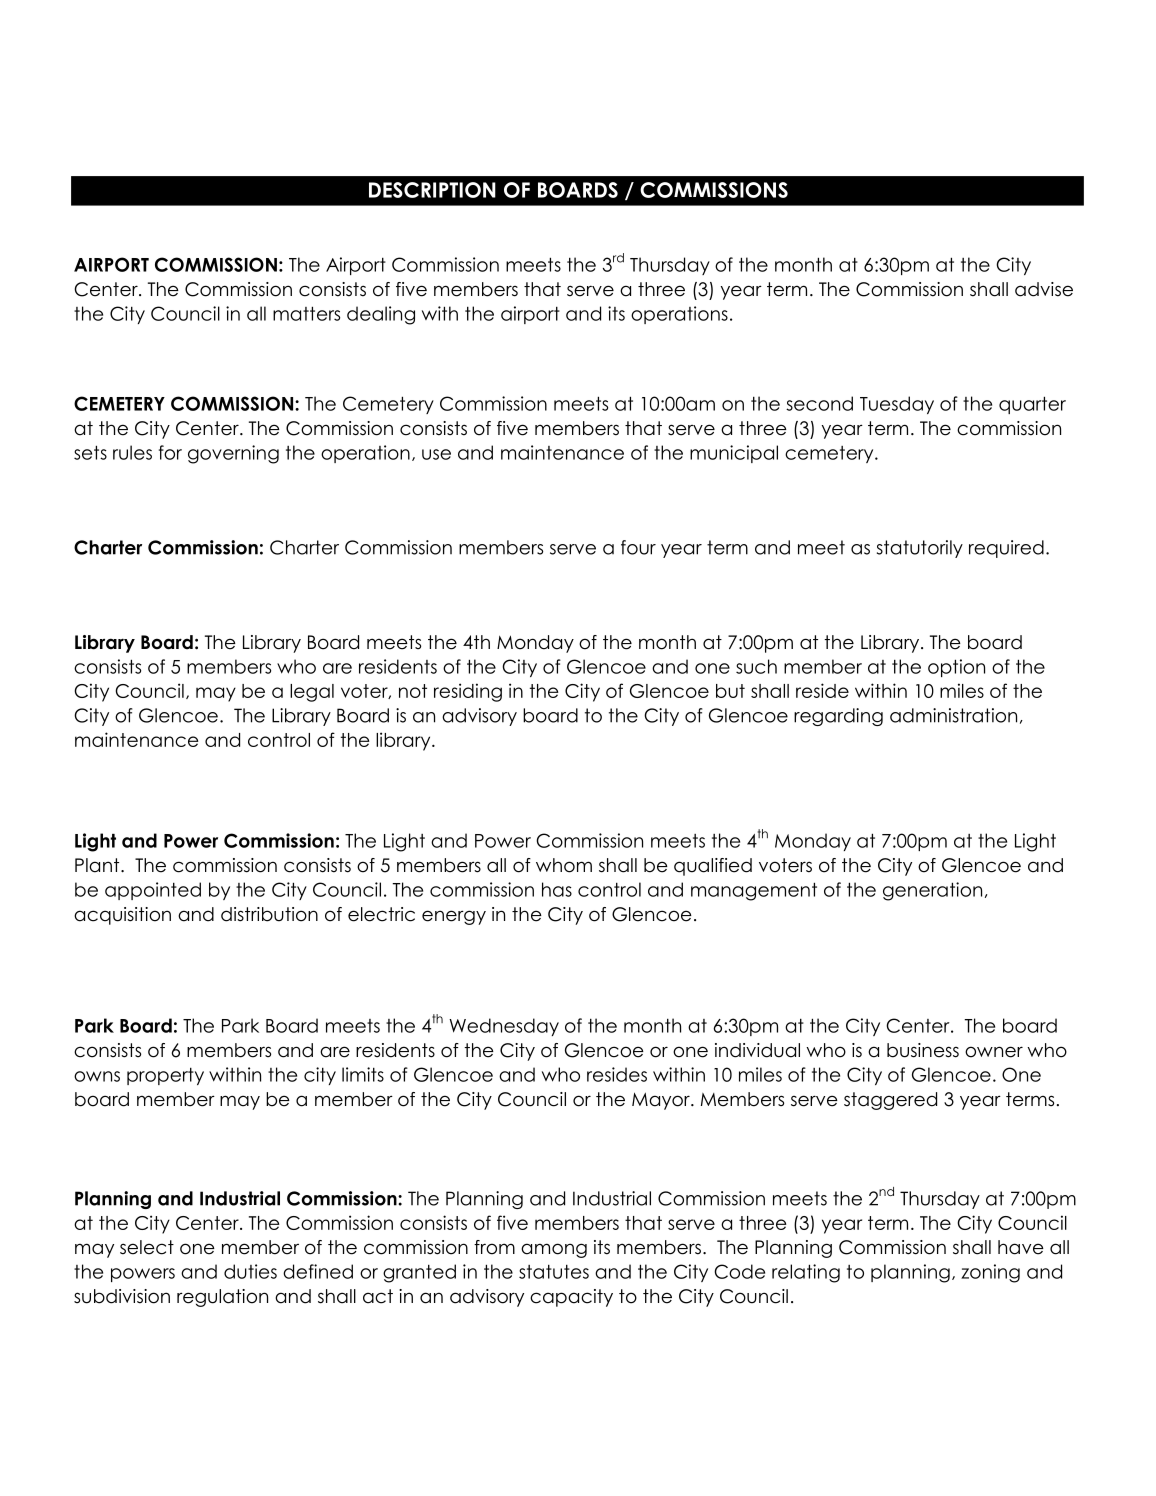 This image has width=1156, height=1496. Describe the element at coordinates (250, 1271) in the image. I see `duties` at that location.
